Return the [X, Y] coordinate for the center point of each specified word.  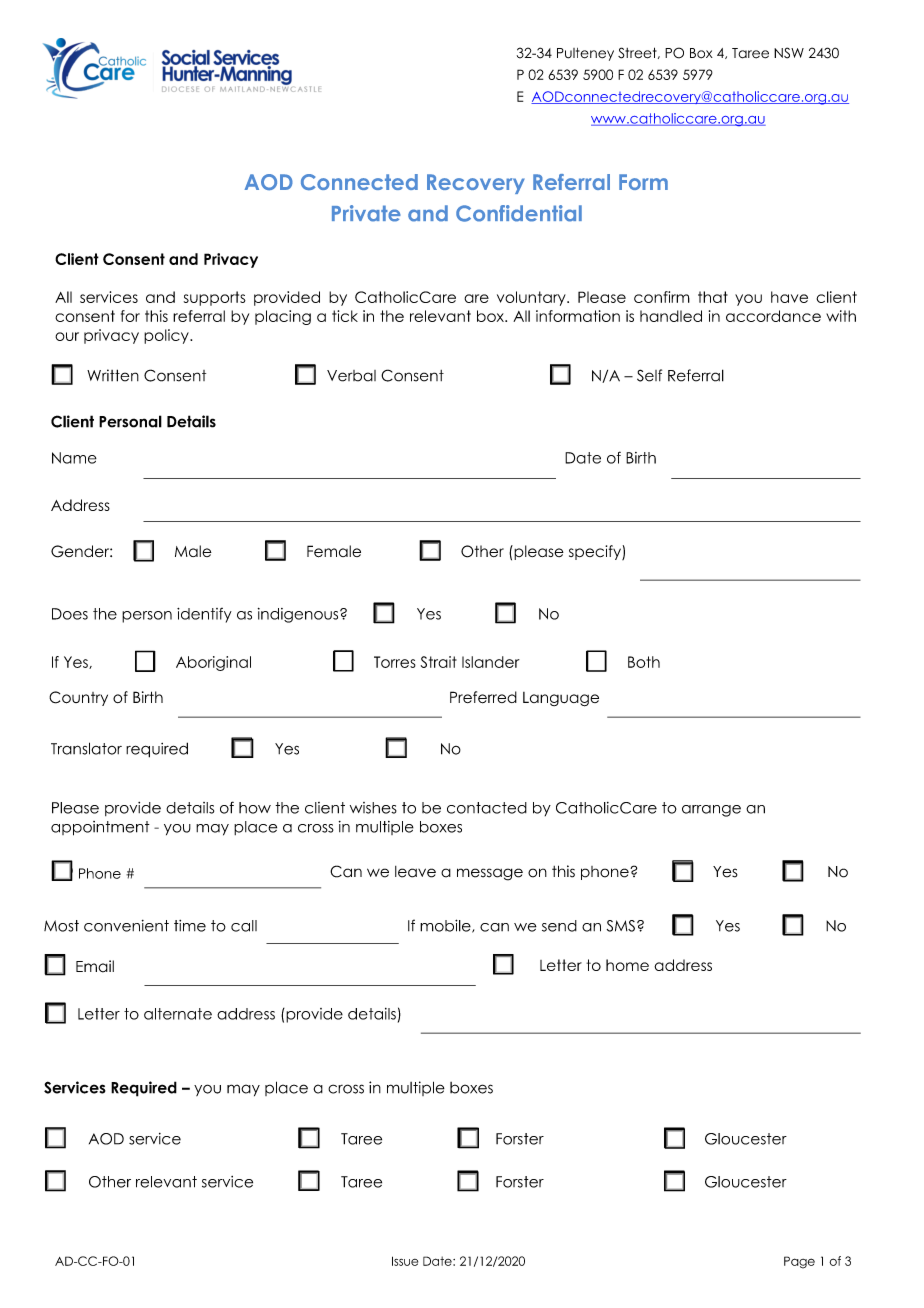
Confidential [519, 213]
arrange [711, 811]
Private [366, 213]
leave [415, 872]
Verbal [351, 376]
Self [649, 375]
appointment [100, 828]
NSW [789, 53]
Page [799, 1262]
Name [74, 458]
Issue [405, 1261]
